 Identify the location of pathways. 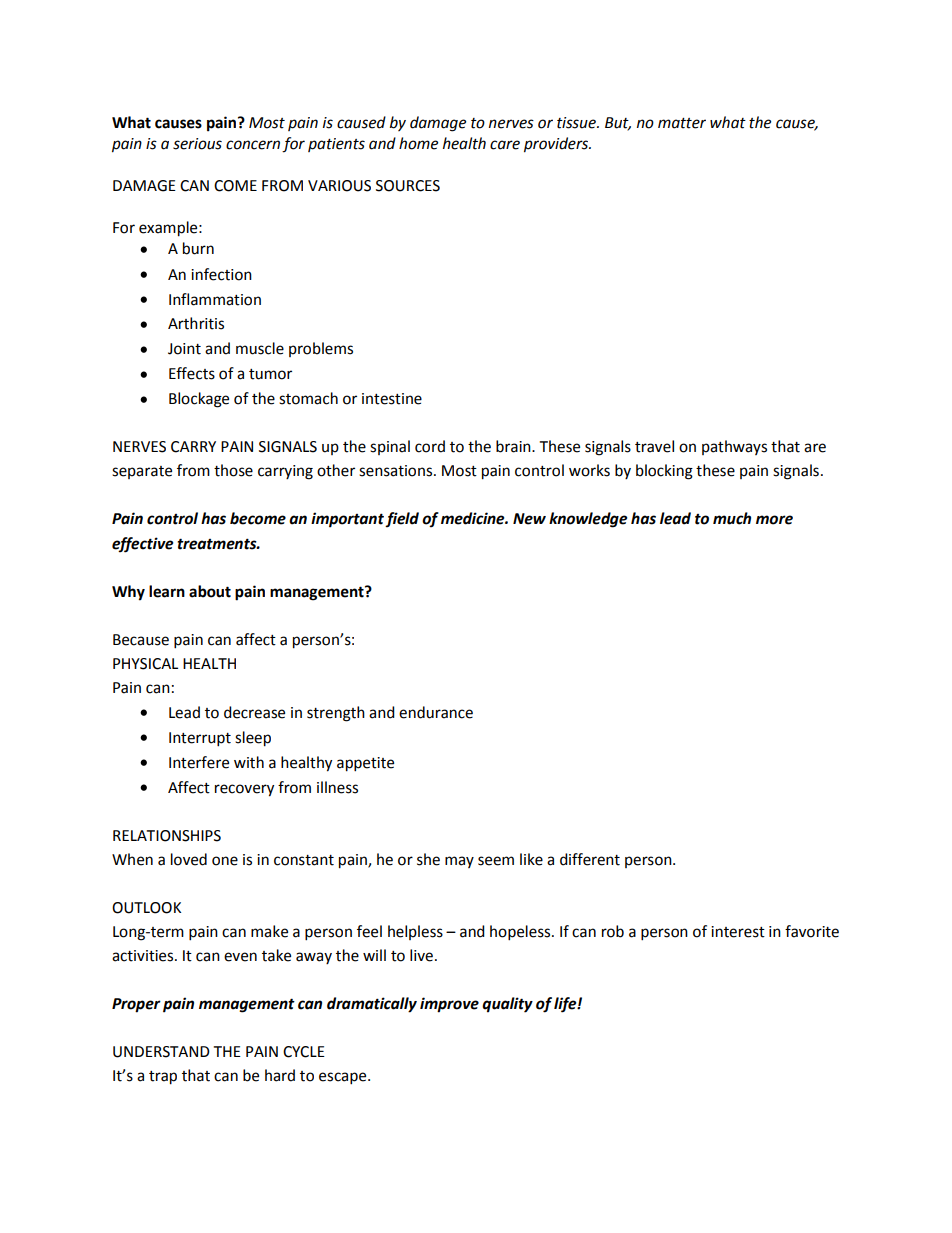
(734, 447).
